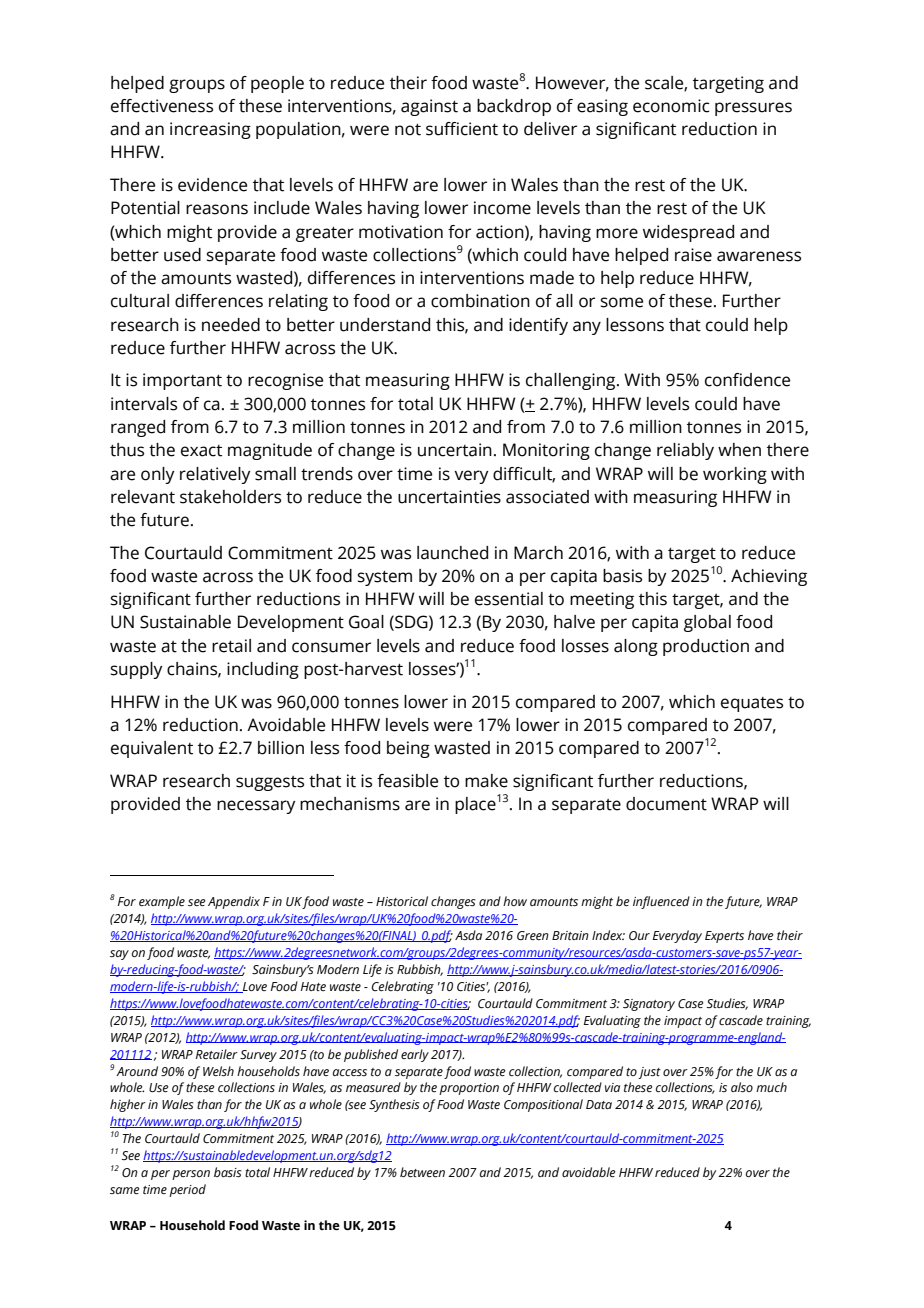 Image resolution: width=924 pixels, height=1308 pixels. Describe the element at coordinates (422, 1172) in the screenshot. I see `between` at that location.
